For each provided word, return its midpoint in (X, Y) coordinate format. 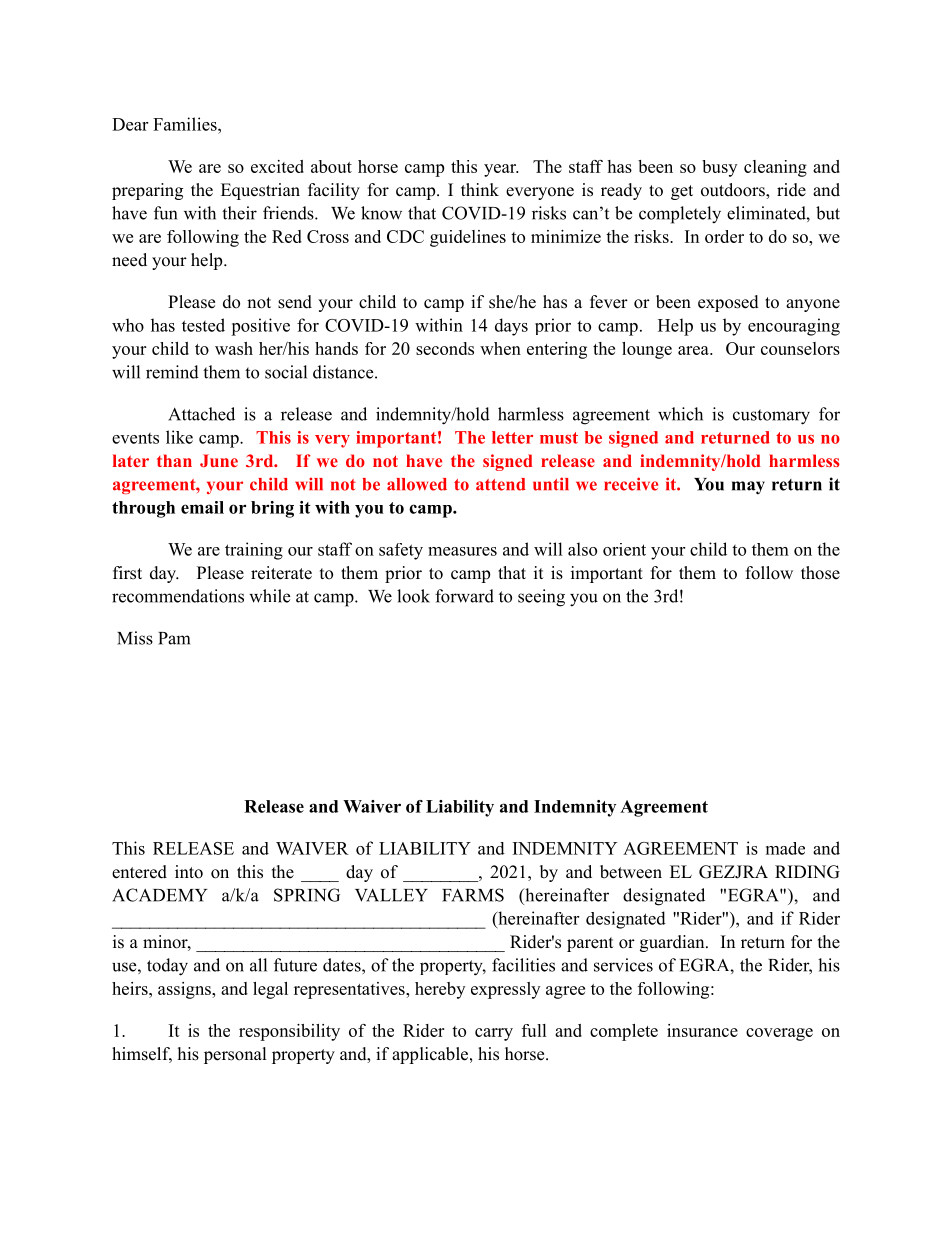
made (785, 848)
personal (235, 1055)
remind (172, 372)
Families (186, 124)
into (189, 872)
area (694, 350)
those (820, 573)
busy (719, 168)
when (500, 348)
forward (464, 596)
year (501, 170)
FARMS (473, 895)
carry (494, 1034)
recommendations (178, 596)
